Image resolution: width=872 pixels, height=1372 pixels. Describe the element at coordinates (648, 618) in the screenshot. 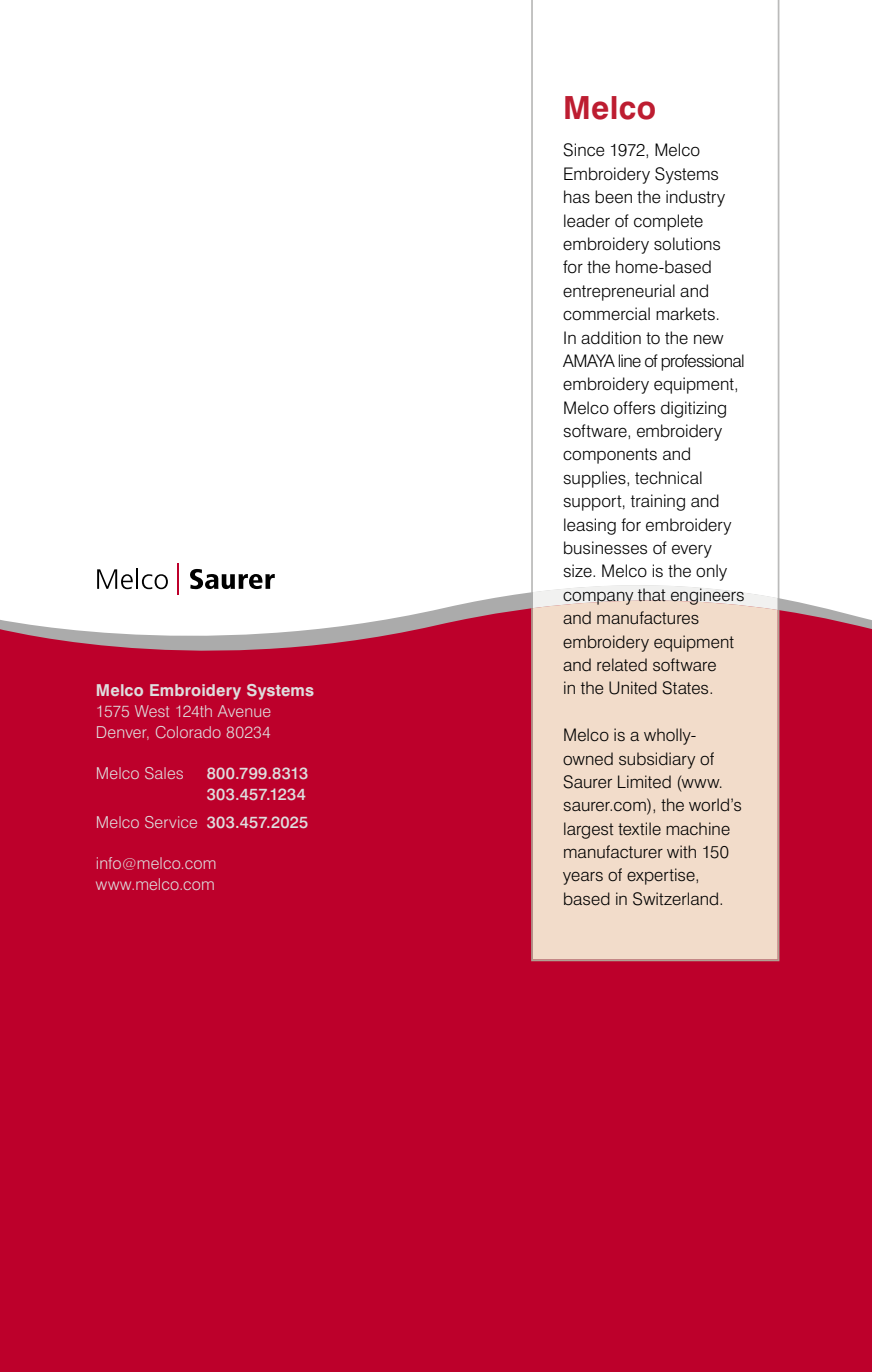

I see `manufactures` at that location.
